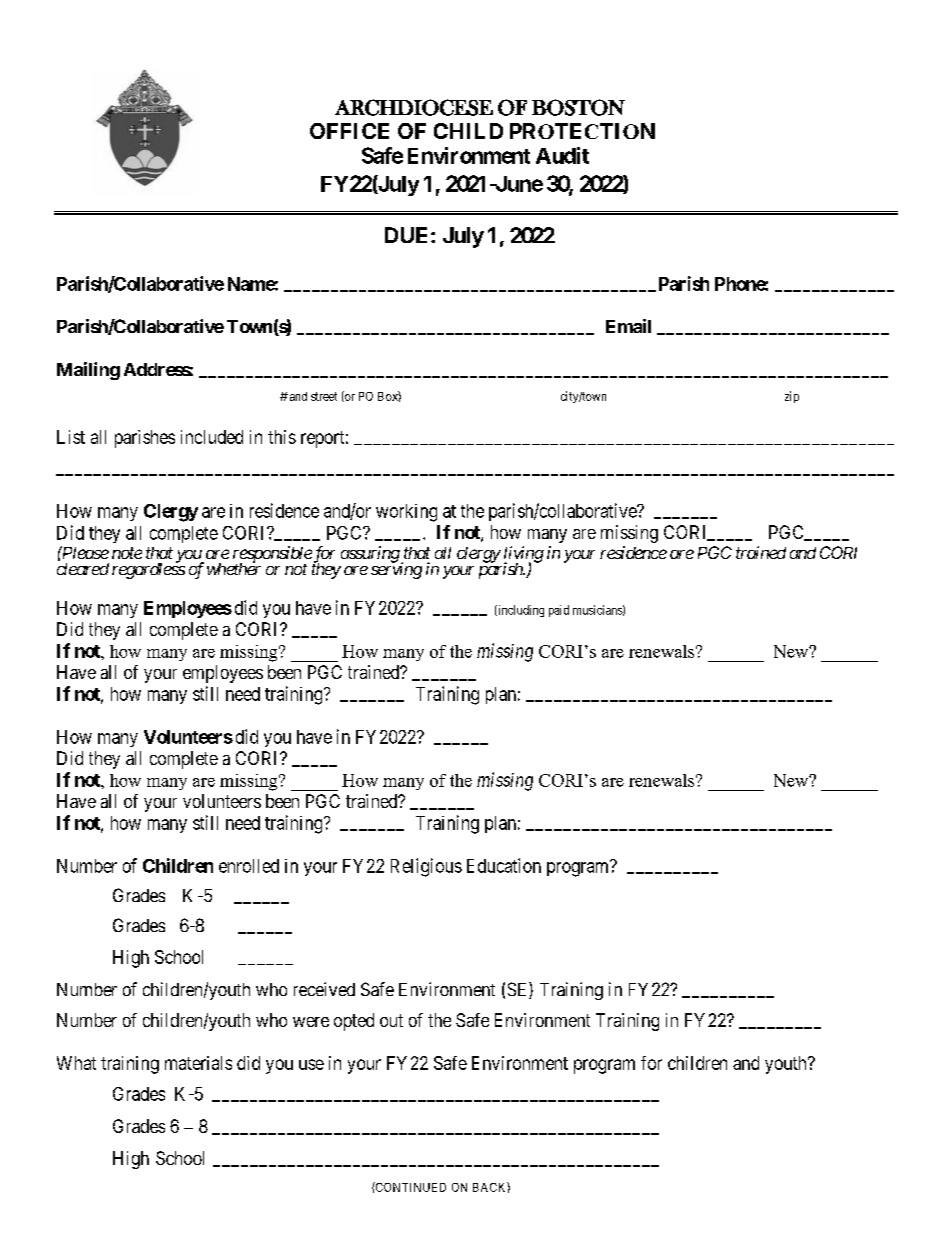 The height and width of the screenshot is (1233, 952). Describe the element at coordinates (354, 1022) in the screenshot. I see `opted` at that location.
